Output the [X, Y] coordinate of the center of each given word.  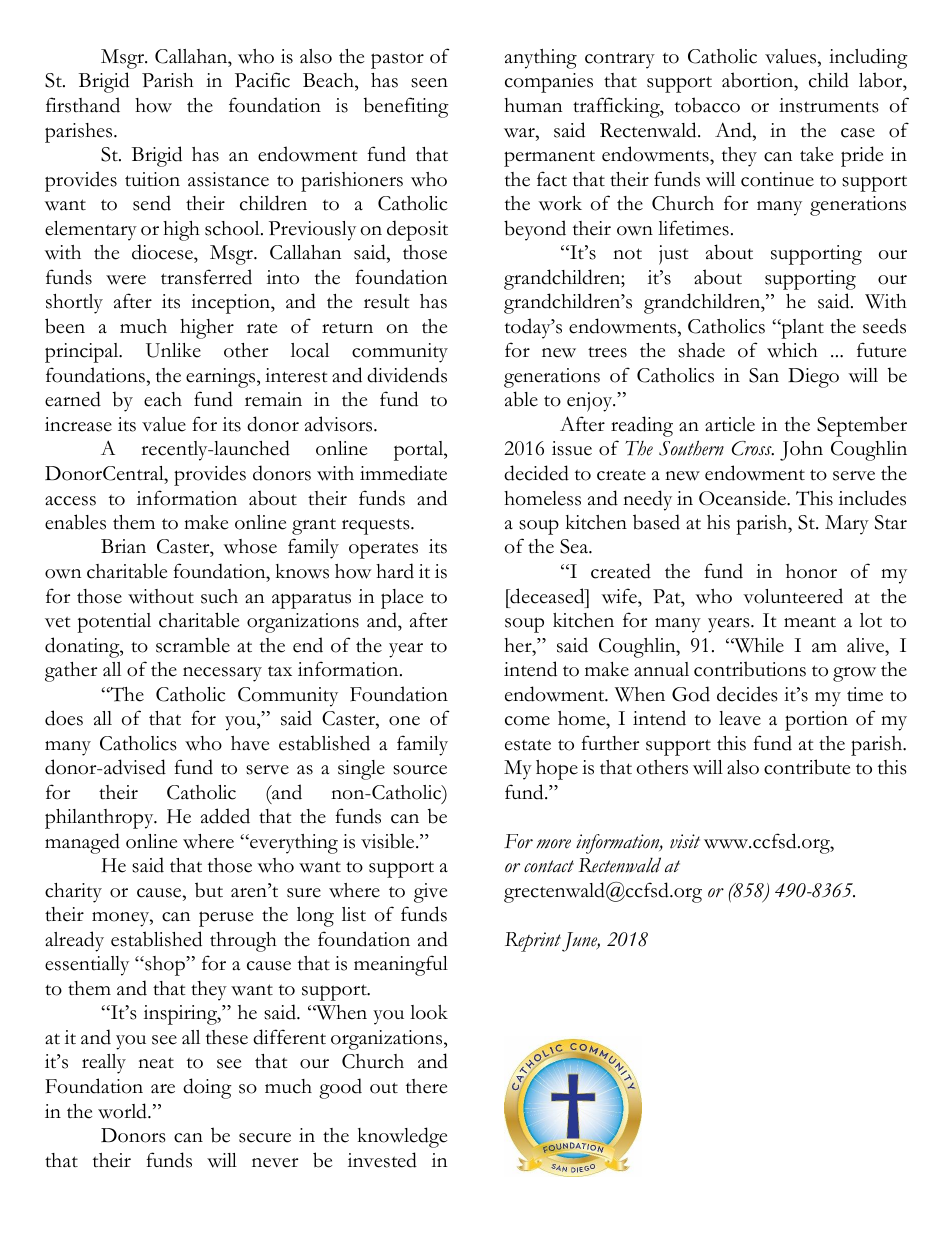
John [801, 451]
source [420, 770]
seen [429, 83]
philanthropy [100, 819]
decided [536, 473]
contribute [807, 767]
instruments [829, 105]
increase [78, 424]
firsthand [83, 105]
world [123, 1111]
